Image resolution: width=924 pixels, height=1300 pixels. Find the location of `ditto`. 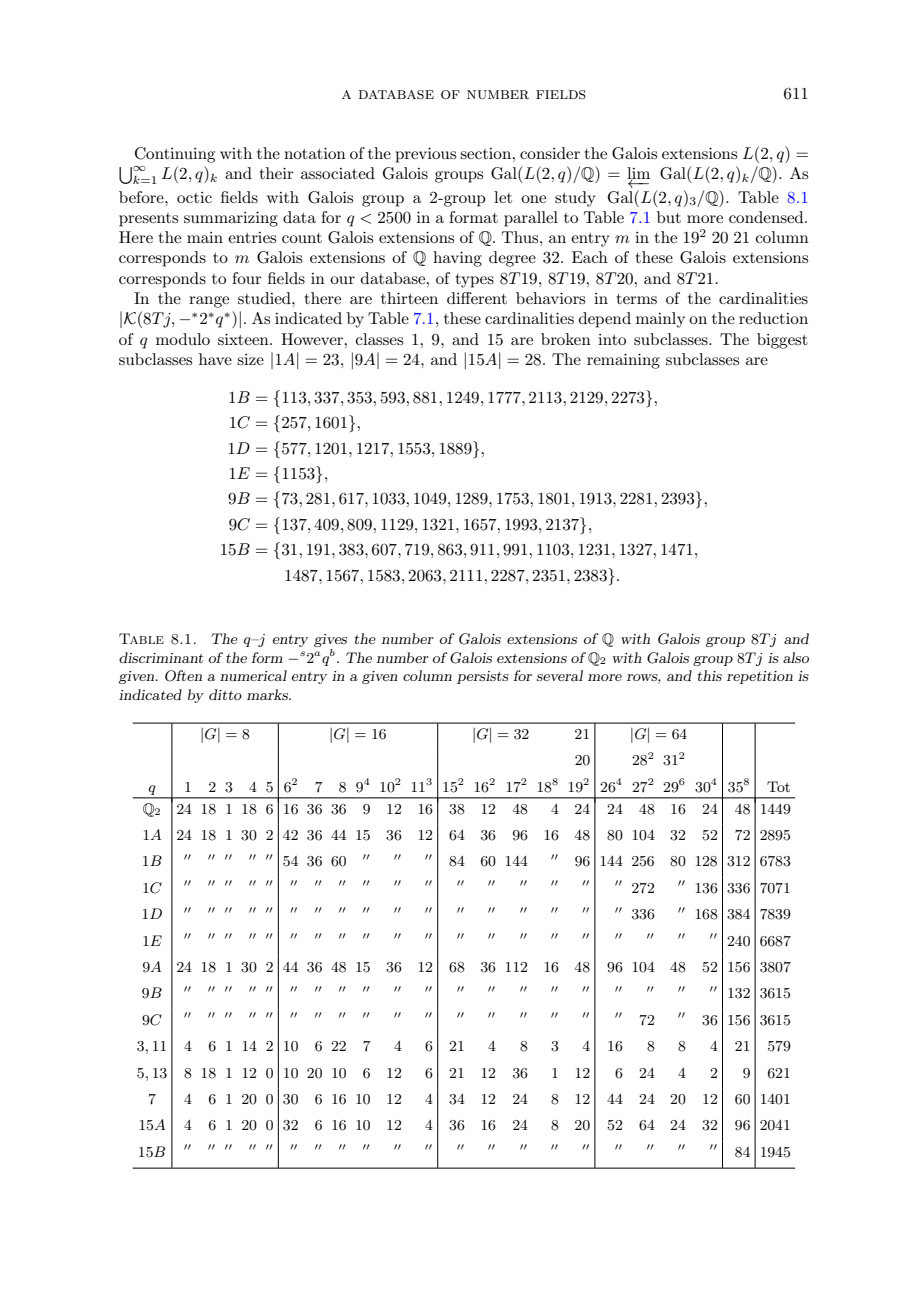

ditto is located at coordinates (225, 694).
